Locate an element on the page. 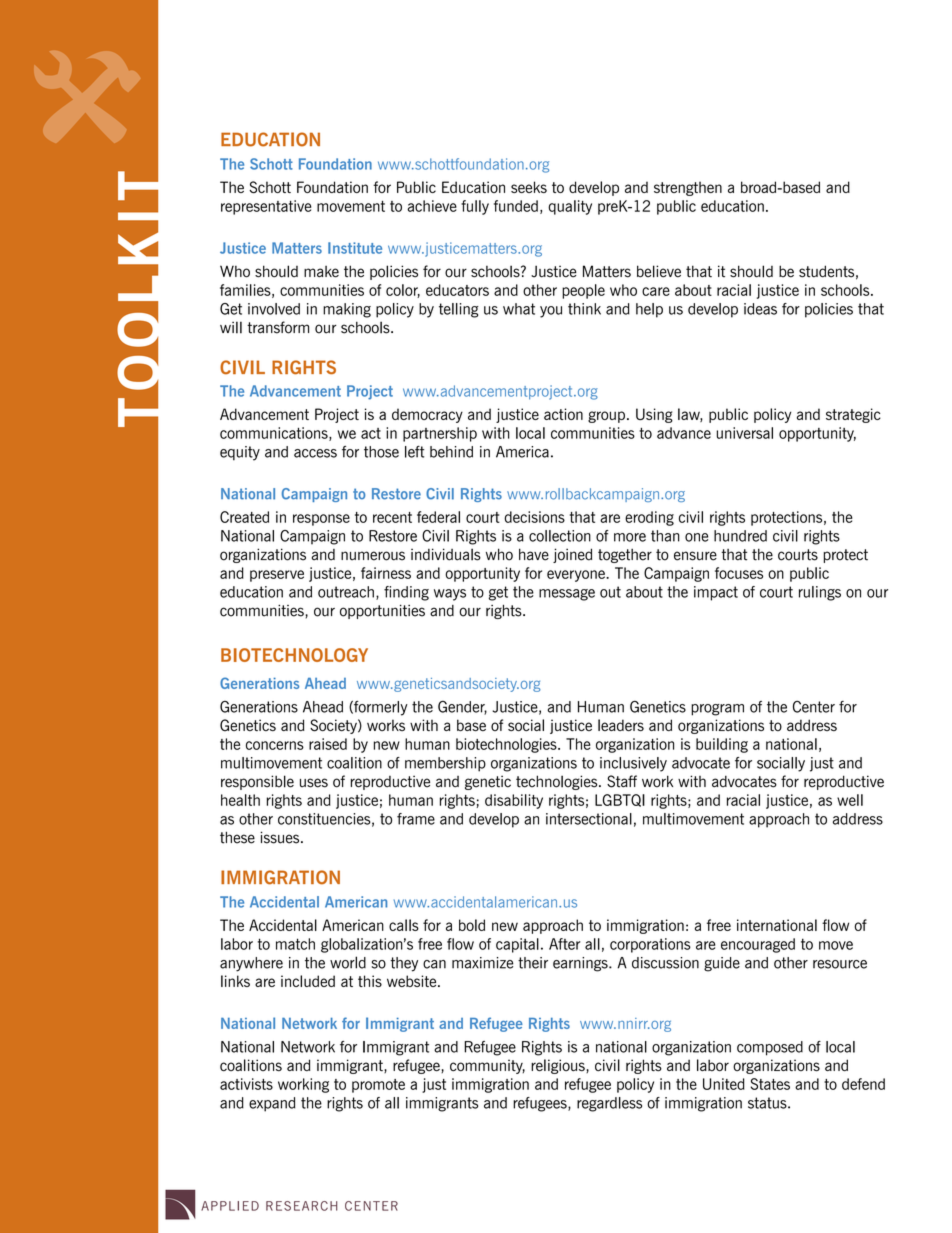 Image resolution: width=952 pixels, height=1233 pixels. issues is located at coordinates (281, 837).
